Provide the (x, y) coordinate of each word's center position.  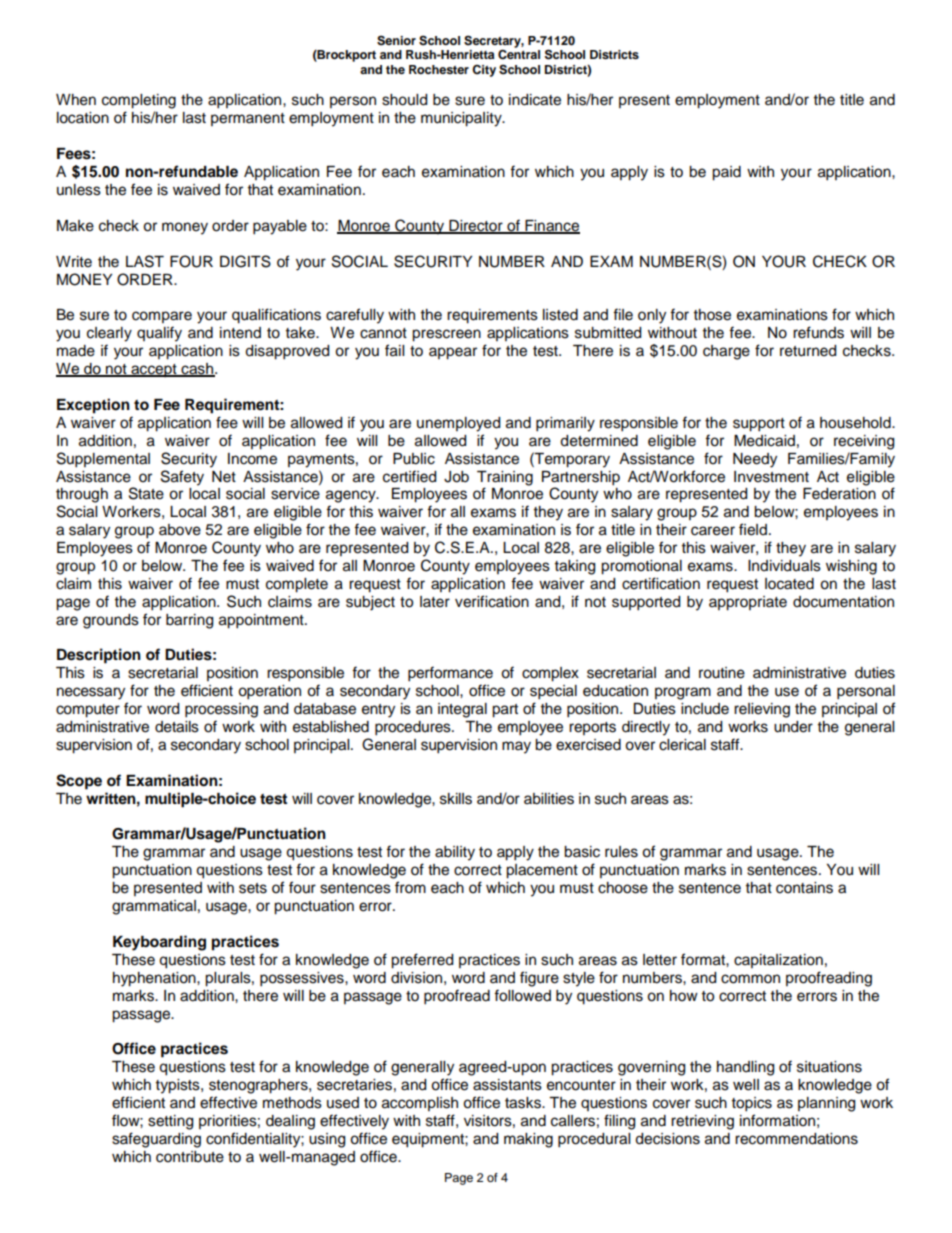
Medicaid (764, 441)
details (177, 727)
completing (139, 101)
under (793, 727)
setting (170, 1122)
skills (456, 799)
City (484, 71)
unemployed (458, 424)
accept (154, 371)
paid (726, 173)
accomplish (420, 1104)
